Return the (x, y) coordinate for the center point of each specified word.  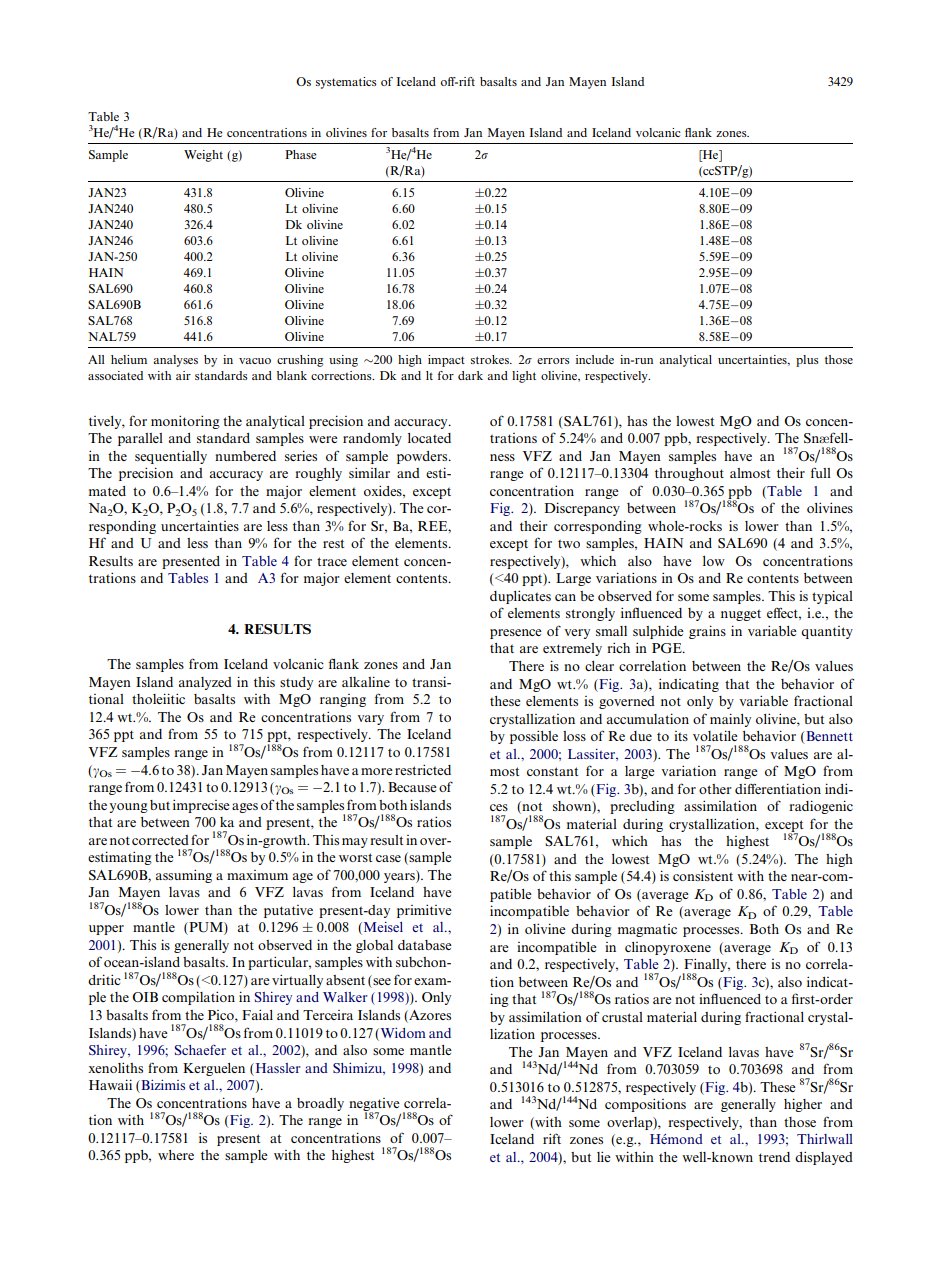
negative (374, 1105)
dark (470, 375)
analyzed (205, 683)
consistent (703, 875)
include (595, 359)
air (183, 375)
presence (516, 634)
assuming (184, 876)
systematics (346, 83)
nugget (741, 615)
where (176, 1155)
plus (807, 361)
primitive (424, 911)
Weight (203, 156)
